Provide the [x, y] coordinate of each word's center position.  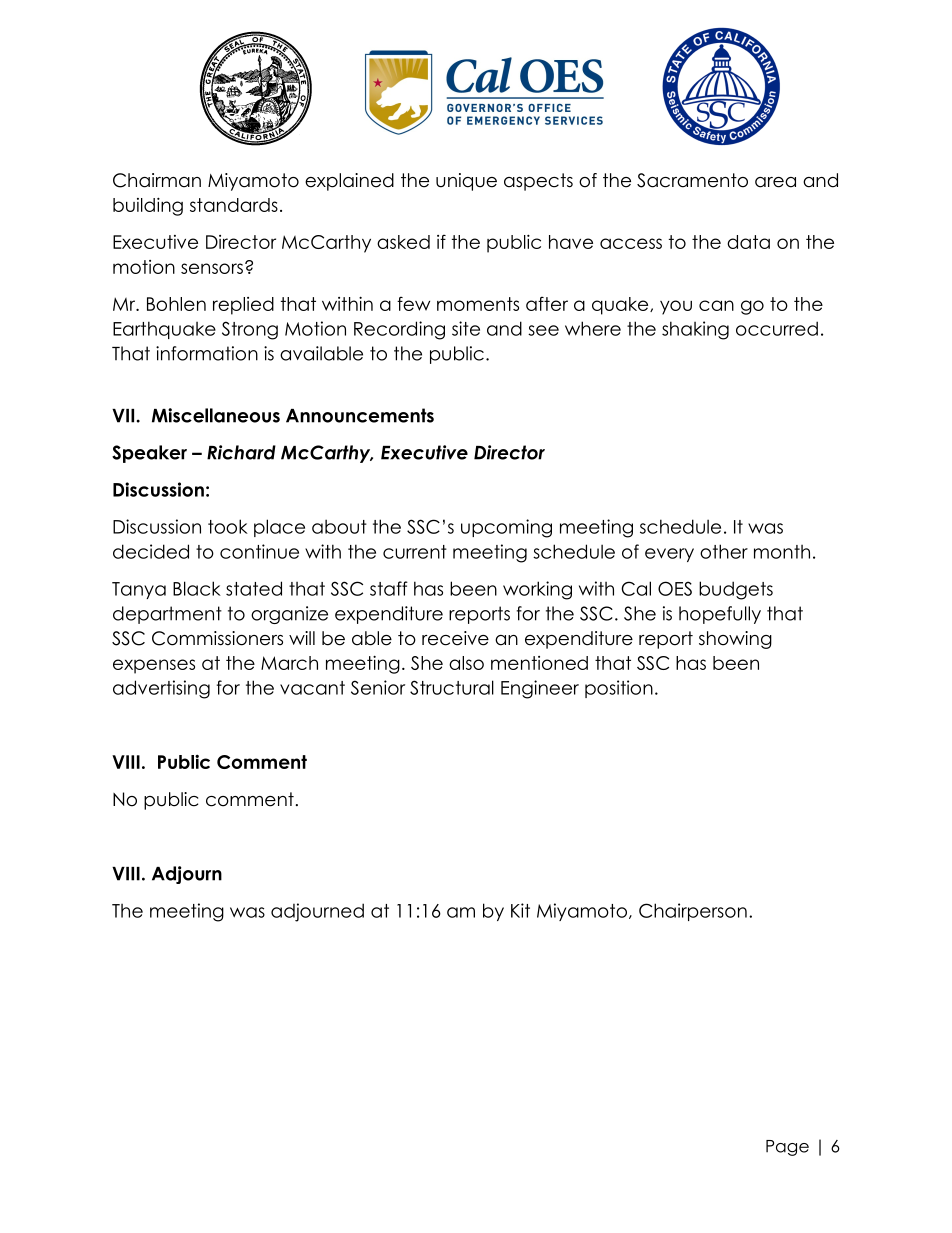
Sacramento [692, 180]
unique [466, 182]
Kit [520, 910]
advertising [161, 689]
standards [234, 205]
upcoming [506, 528]
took [228, 526]
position [619, 689]
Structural [452, 687]
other [724, 551]
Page [787, 1148]
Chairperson [693, 912]
